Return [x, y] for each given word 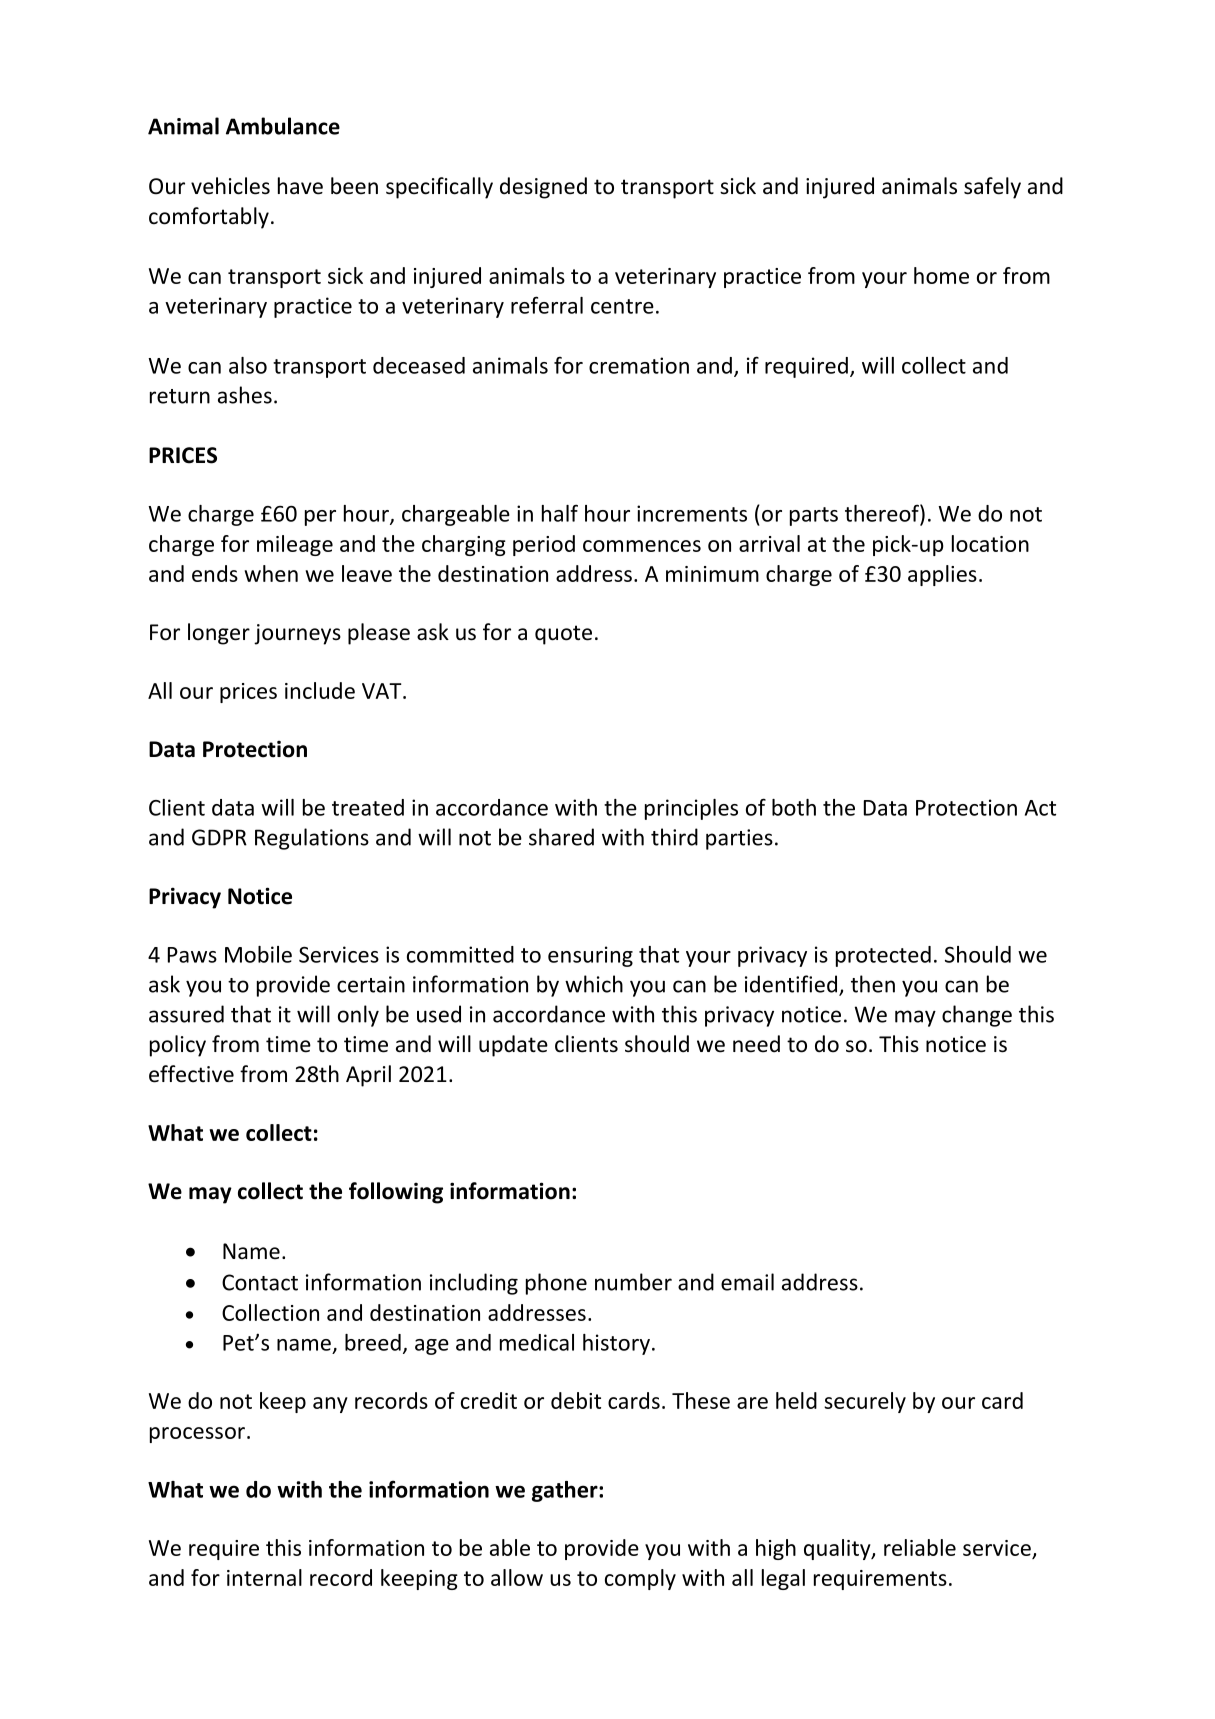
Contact [260, 1282]
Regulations [312, 839]
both [794, 807]
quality [838, 1549]
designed [543, 188]
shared [561, 837]
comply [640, 1579]
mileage [295, 545]
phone [556, 1284]
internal [264, 1577]
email [747, 1282]
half [560, 513]
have [300, 186]
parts [814, 516]
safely [992, 188]
